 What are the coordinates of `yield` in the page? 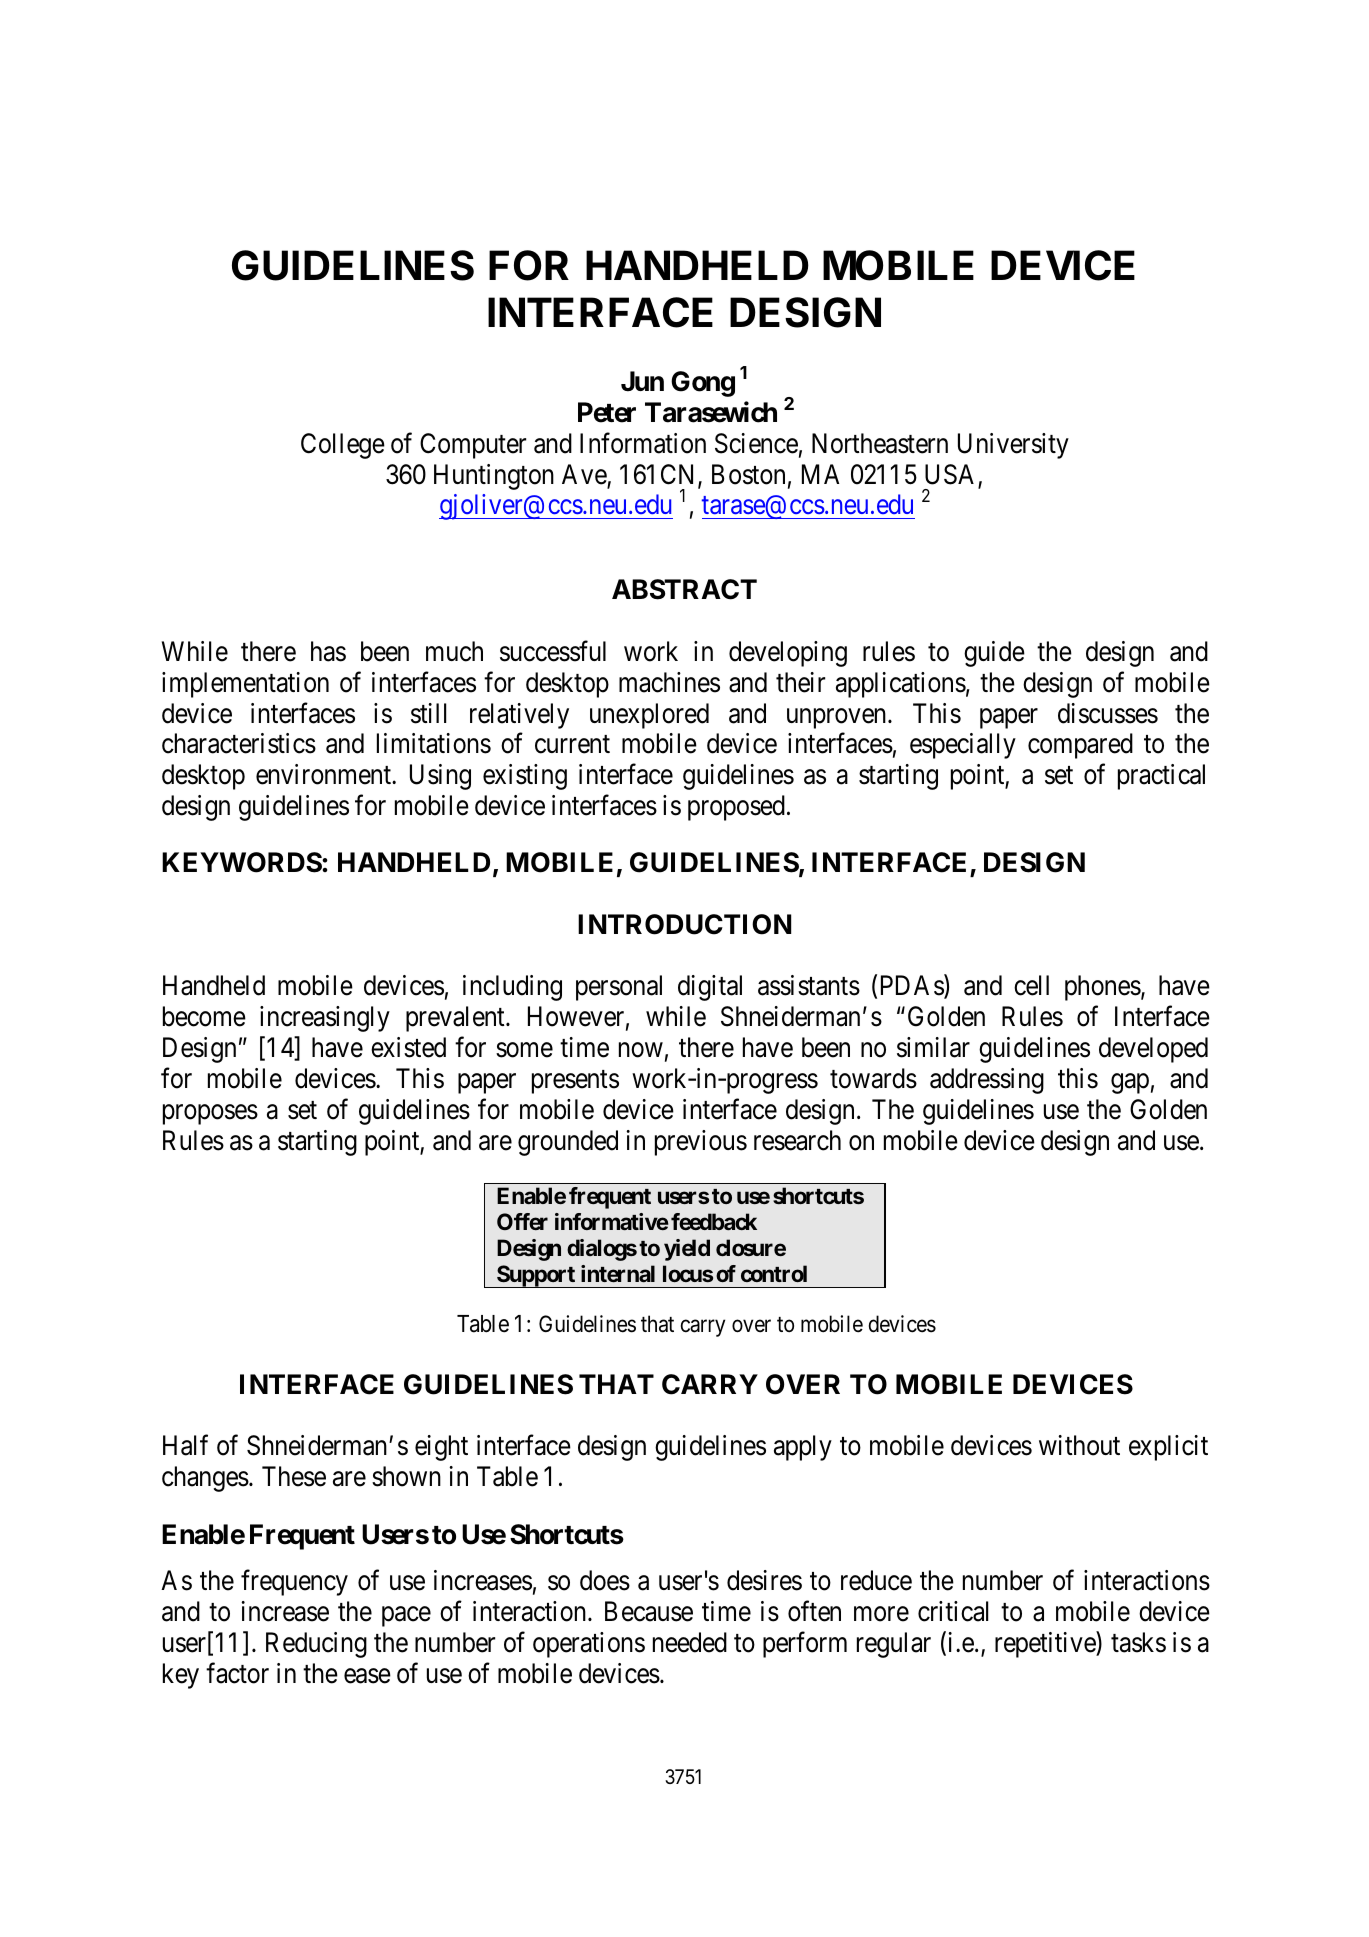 It's located at (687, 1250).
